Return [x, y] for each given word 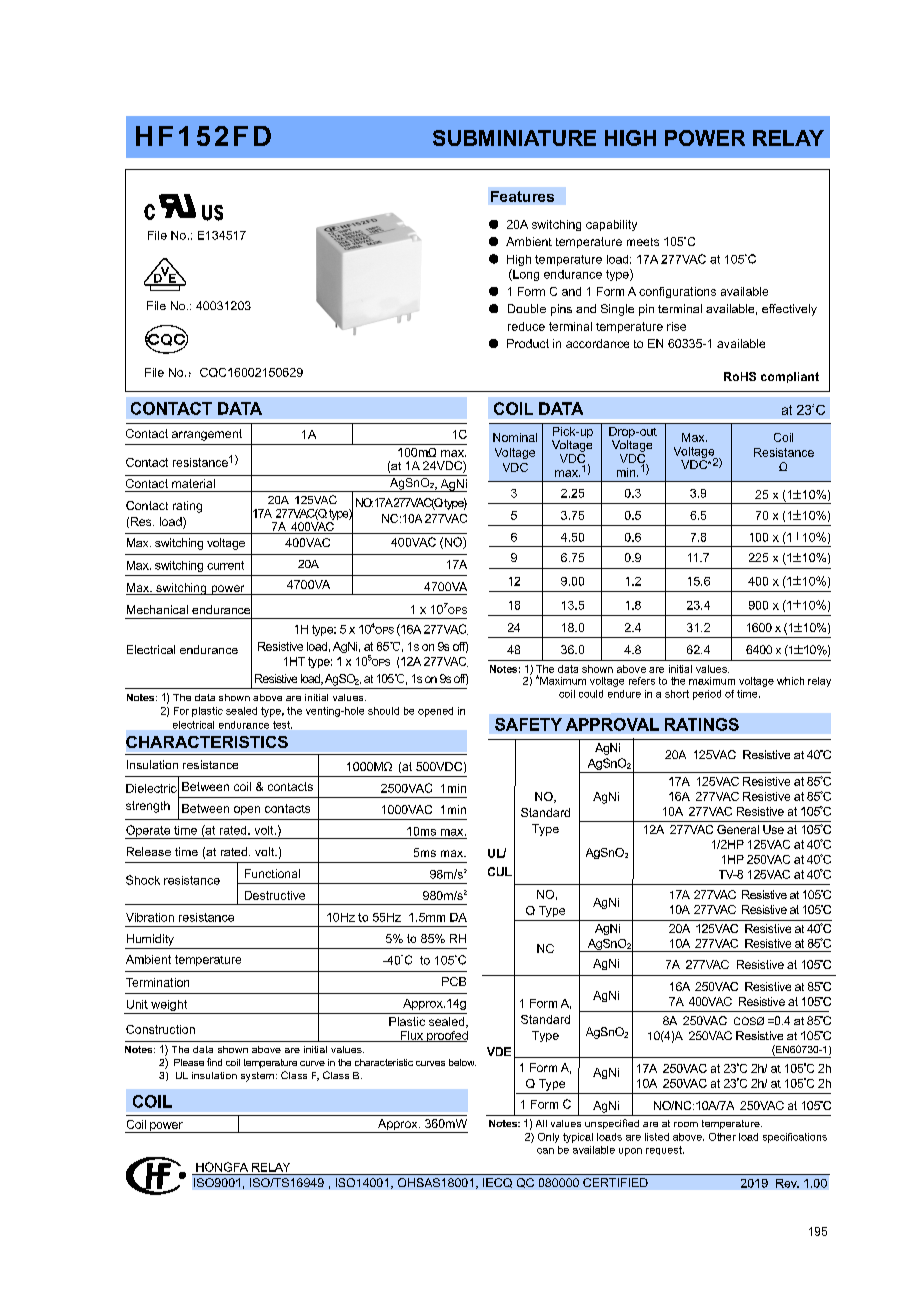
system [257, 1077]
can [545, 1151]
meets [643, 242]
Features [522, 196]
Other [722, 1137]
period [707, 695]
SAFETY [528, 724]
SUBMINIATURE [514, 138]
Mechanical [157, 609]
